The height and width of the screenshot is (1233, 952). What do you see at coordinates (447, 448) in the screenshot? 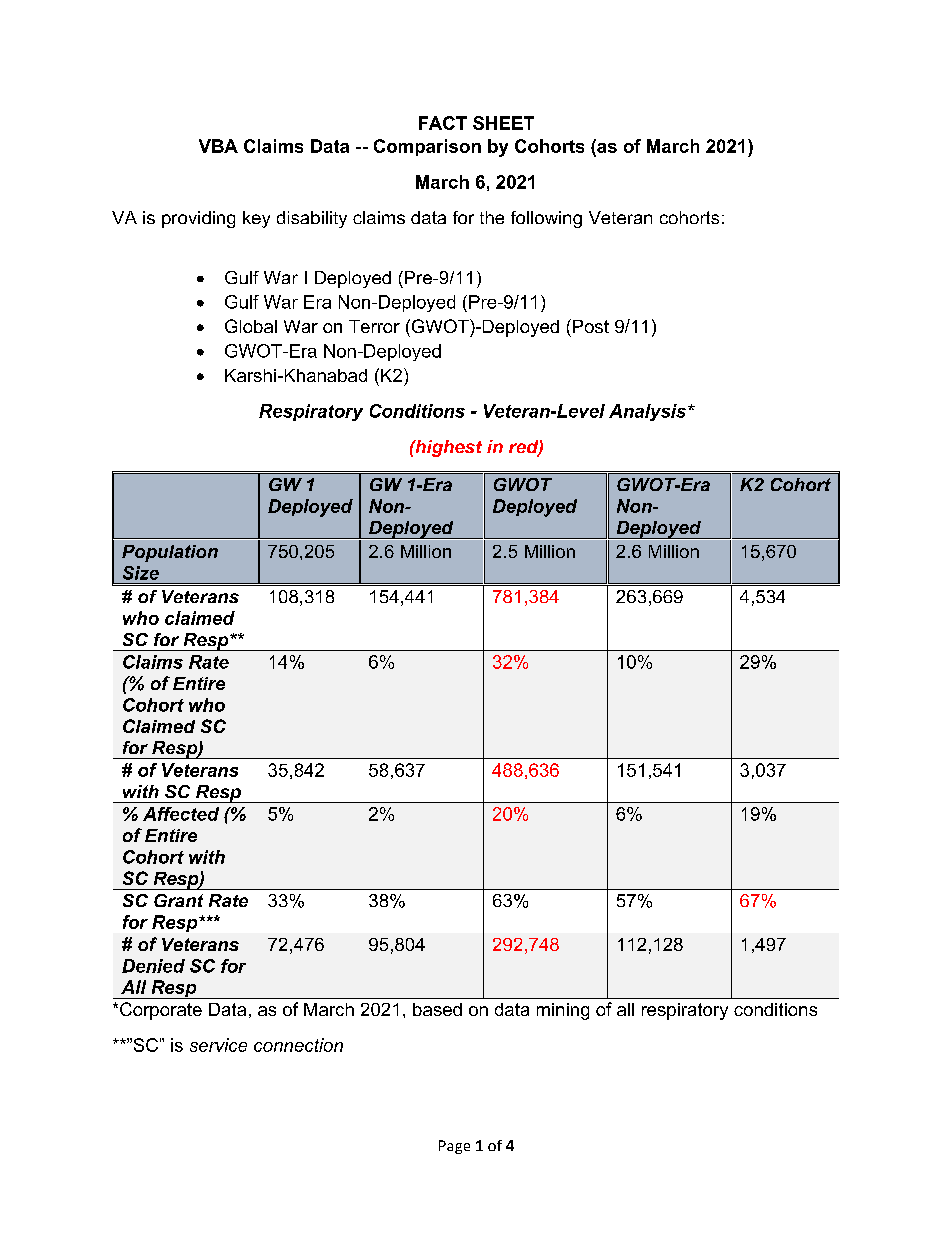
I see `highest` at bounding box center [447, 448].
